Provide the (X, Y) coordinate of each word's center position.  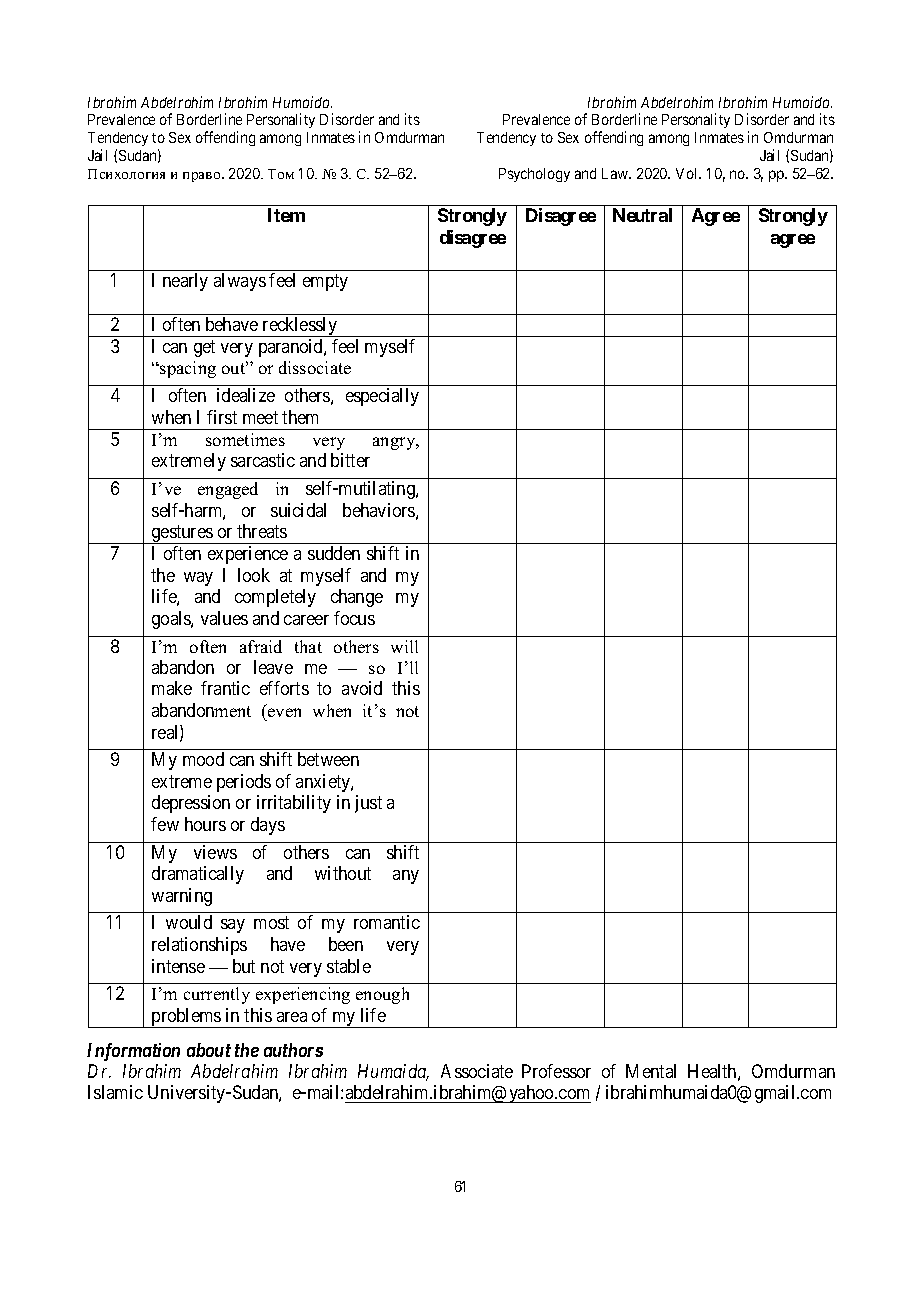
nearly (185, 282)
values (224, 618)
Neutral (642, 215)
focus (354, 618)
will (404, 646)
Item (286, 215)
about (209, 1050)
